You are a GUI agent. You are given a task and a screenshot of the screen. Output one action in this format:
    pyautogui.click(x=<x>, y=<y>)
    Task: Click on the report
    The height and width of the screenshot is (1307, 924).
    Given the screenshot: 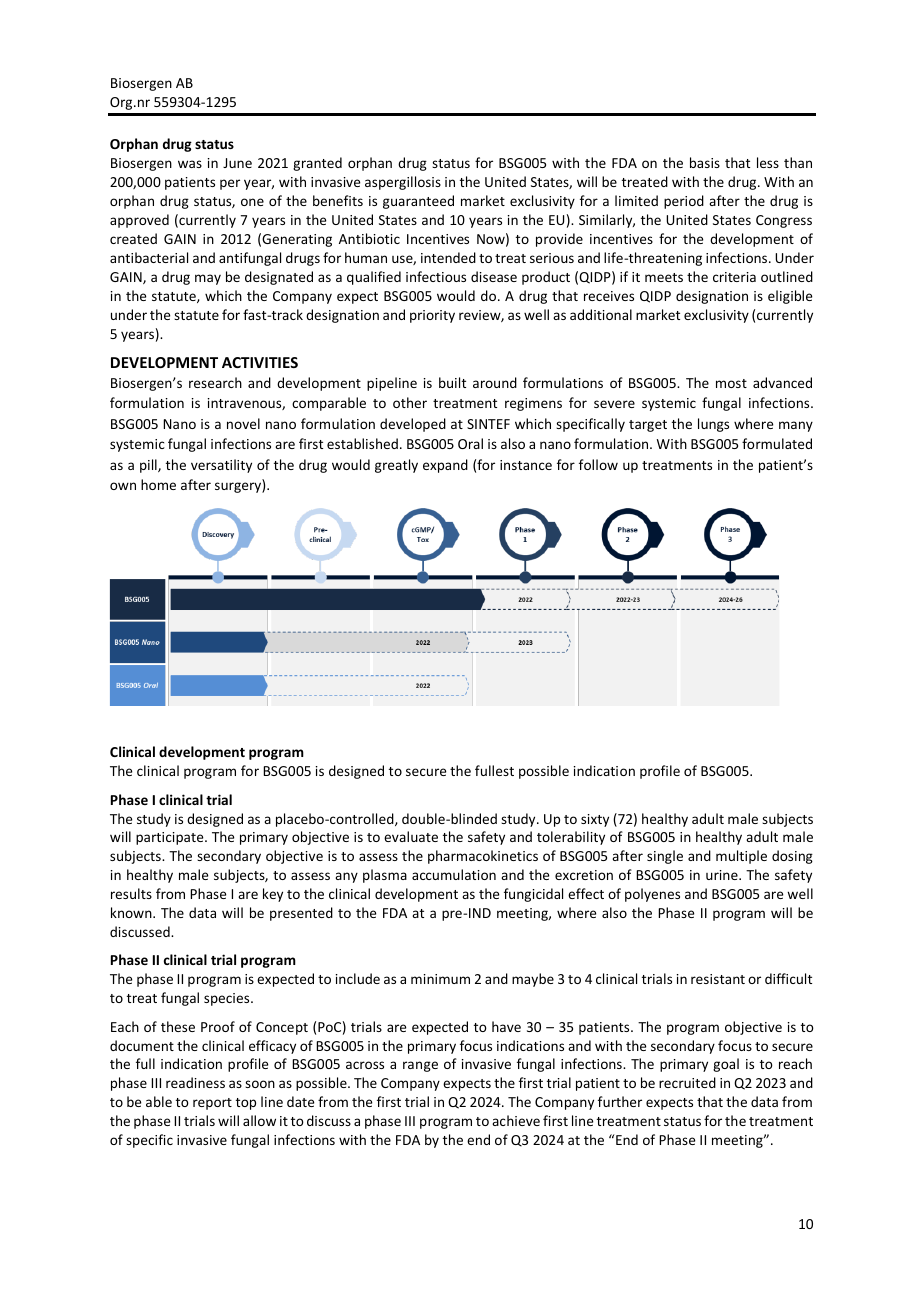 What is the action you would take?
    pyautogui.click(x=212, y=1104)
